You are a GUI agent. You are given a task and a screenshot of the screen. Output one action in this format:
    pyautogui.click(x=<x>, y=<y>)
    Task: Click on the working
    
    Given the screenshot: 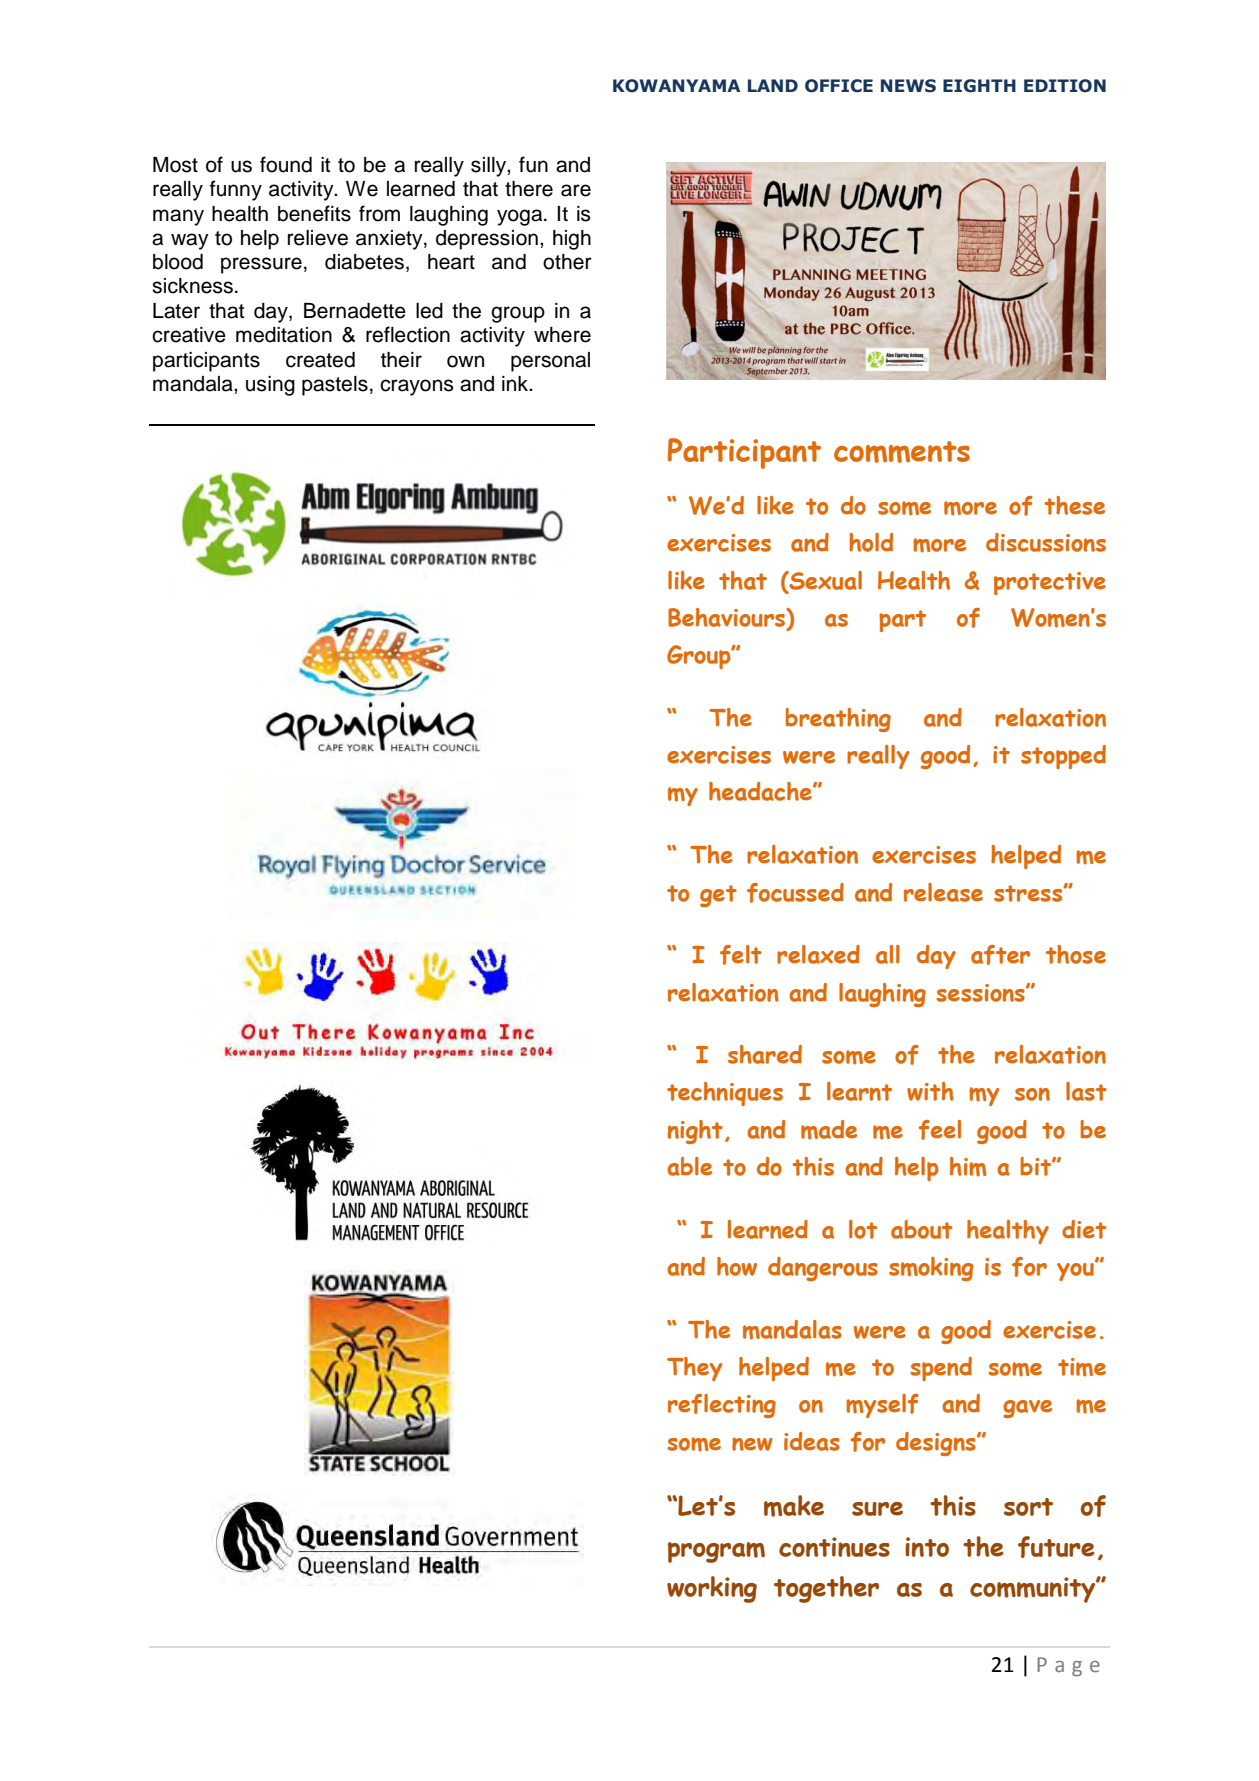 What is the action you would take?
    pyautogui.click(x=712, y=1589)
